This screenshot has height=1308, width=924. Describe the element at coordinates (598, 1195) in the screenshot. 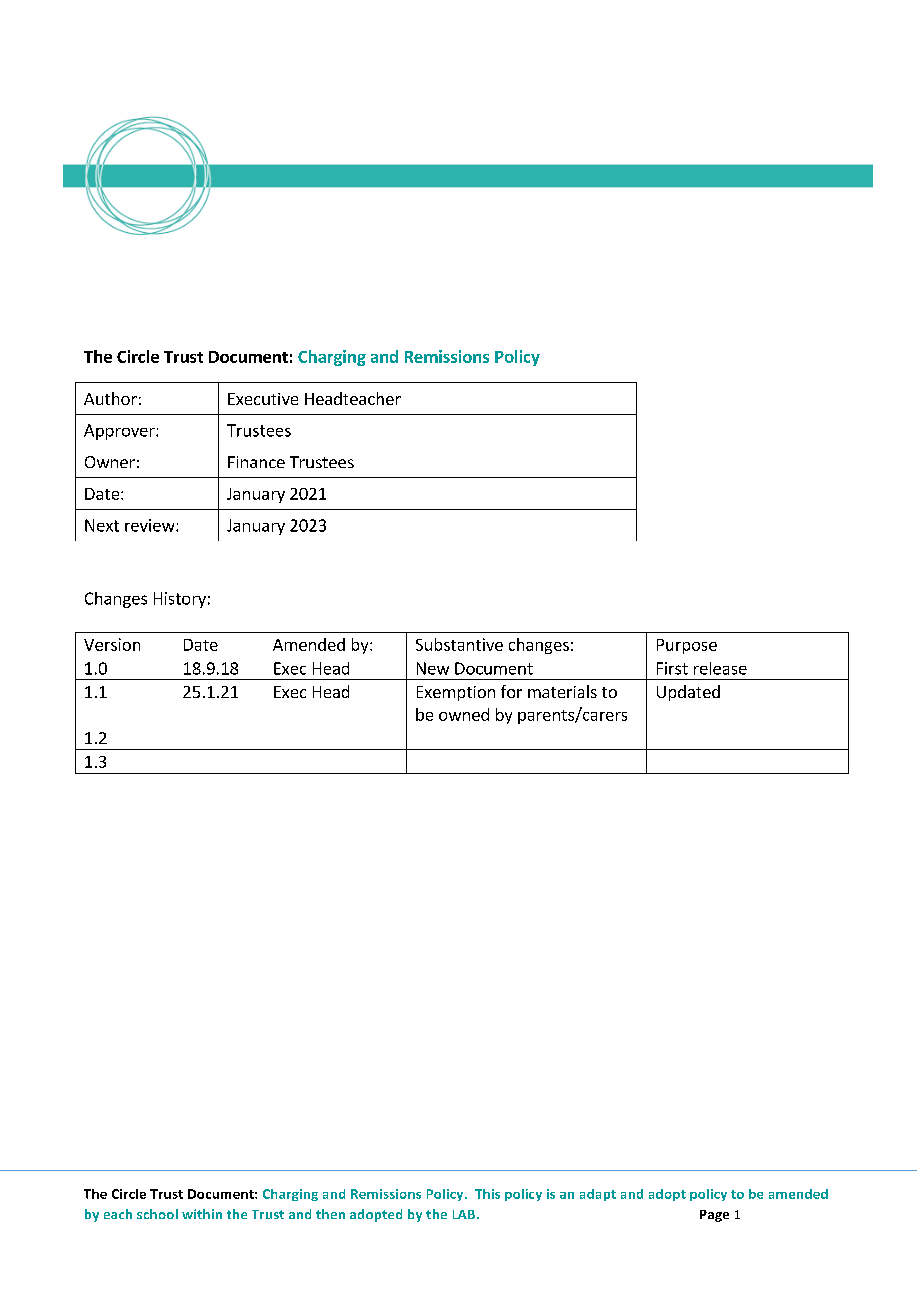

I see `adapt` at that location.
